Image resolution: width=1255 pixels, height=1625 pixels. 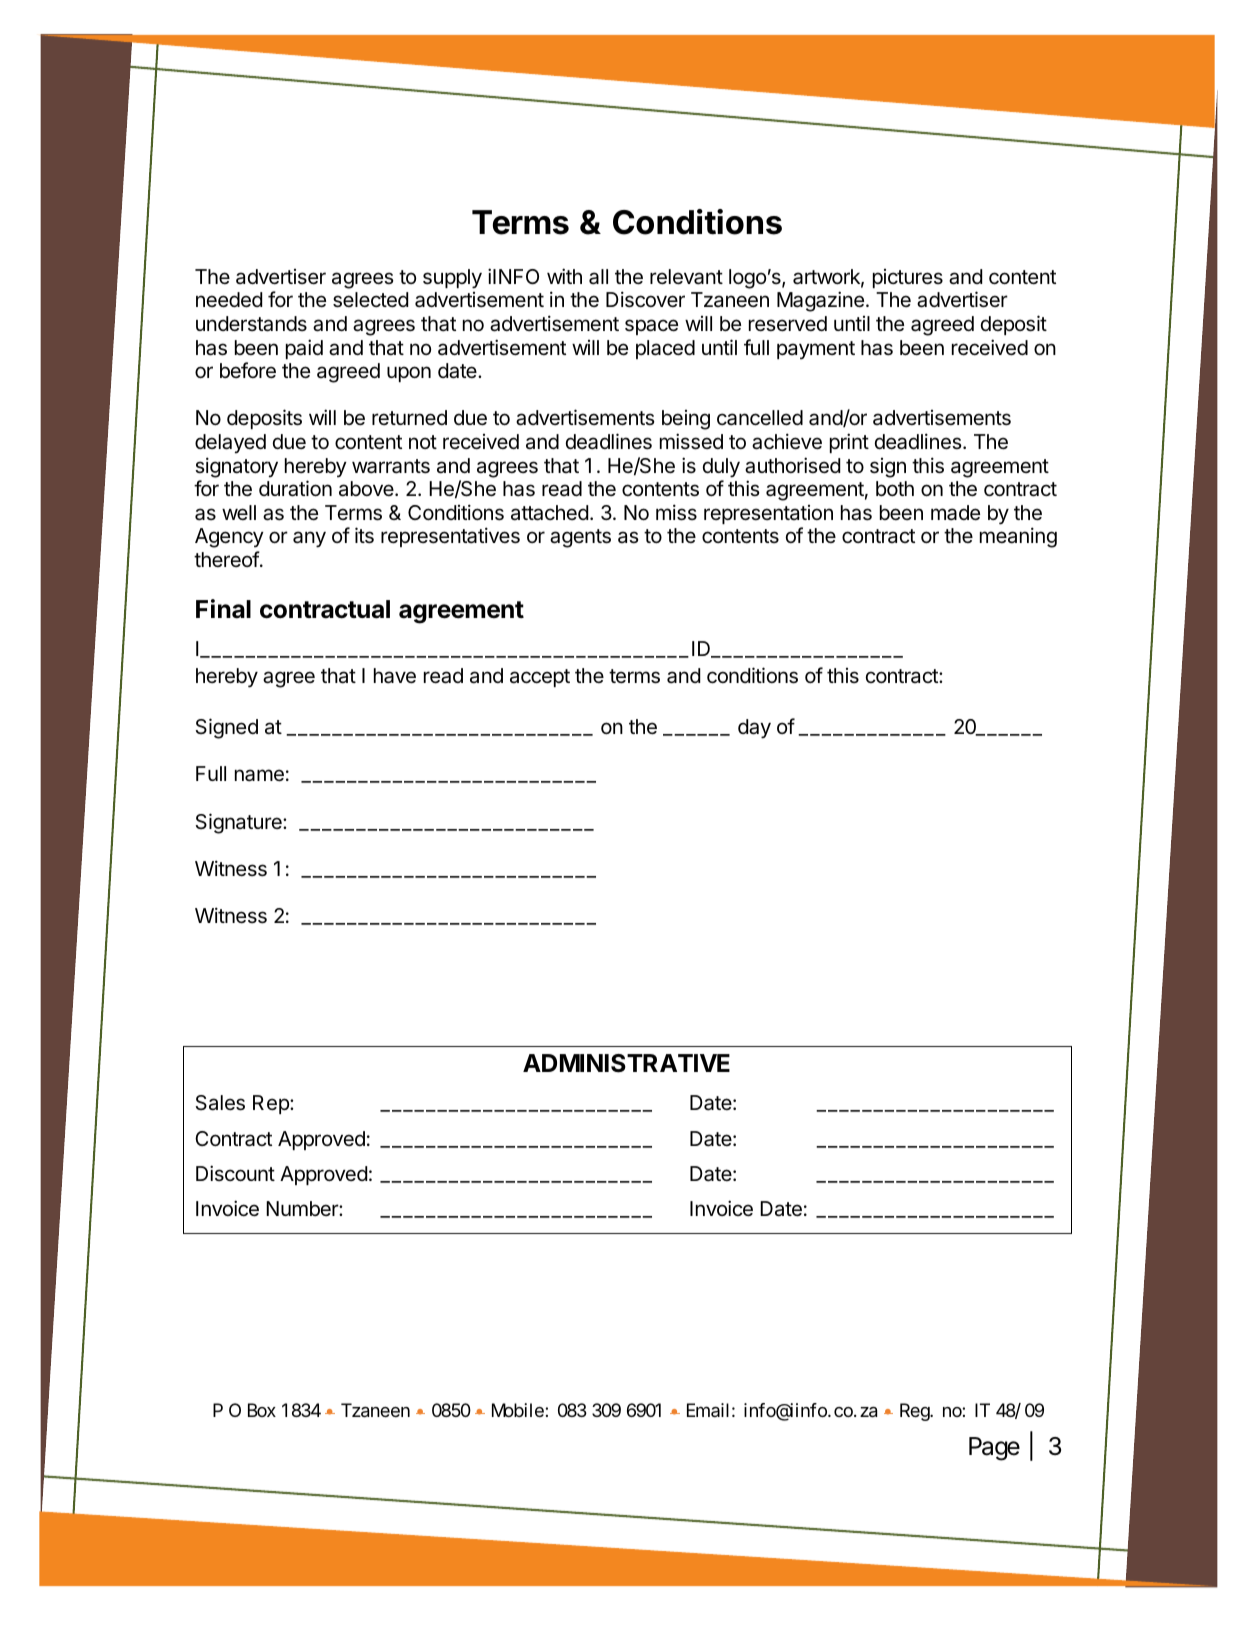 I want to click on Discover, so click(x=645, y=299).
